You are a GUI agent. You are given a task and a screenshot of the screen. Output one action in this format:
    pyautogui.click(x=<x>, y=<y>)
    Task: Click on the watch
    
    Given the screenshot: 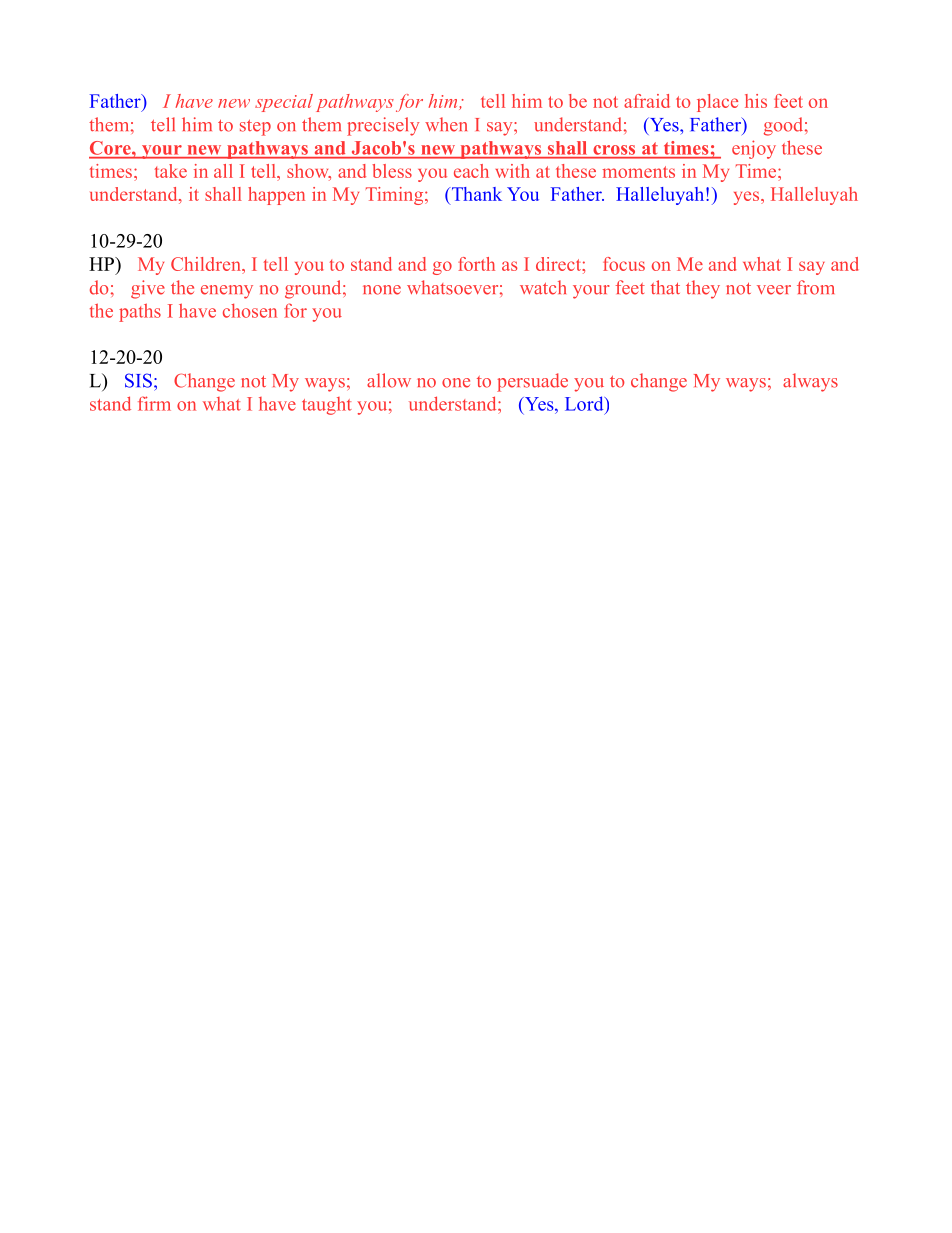 What is the action you would take?
    pyautogui.click(x=543, y=287)
